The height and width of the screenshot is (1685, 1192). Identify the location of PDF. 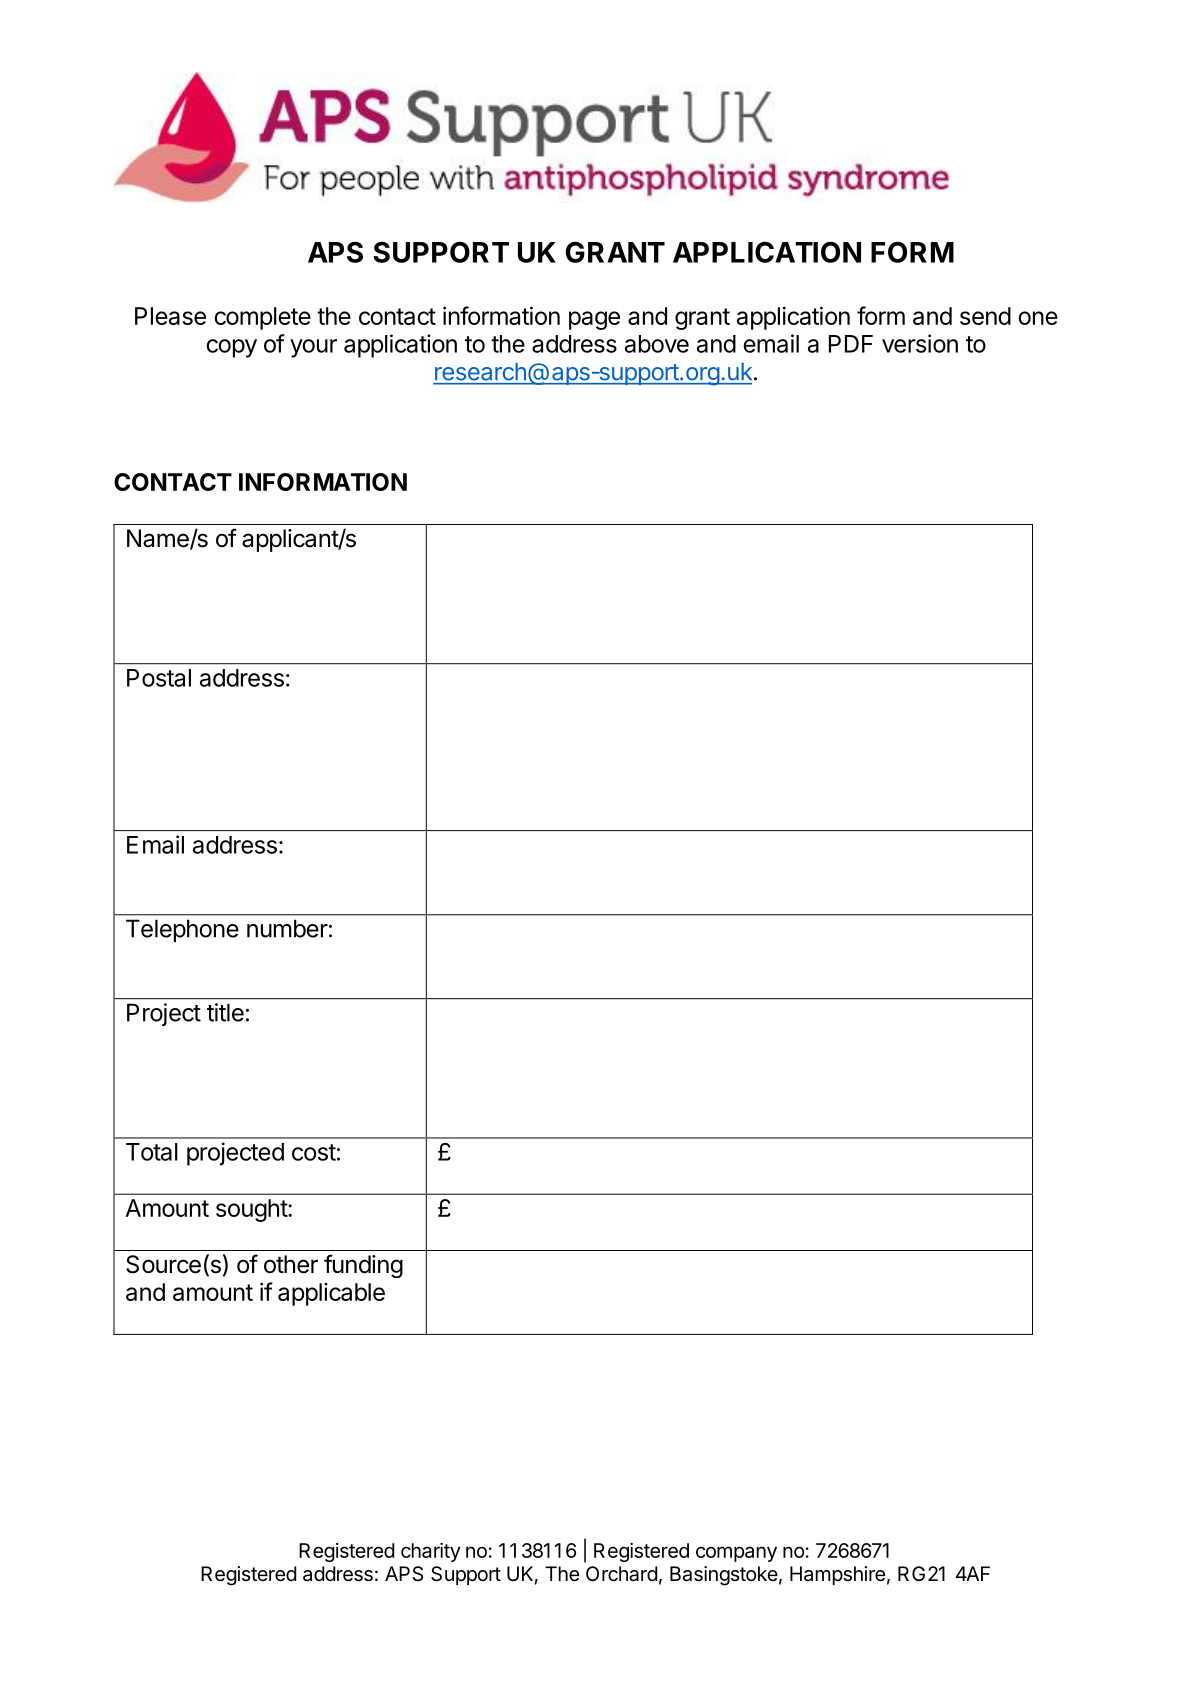
(851, 344).
